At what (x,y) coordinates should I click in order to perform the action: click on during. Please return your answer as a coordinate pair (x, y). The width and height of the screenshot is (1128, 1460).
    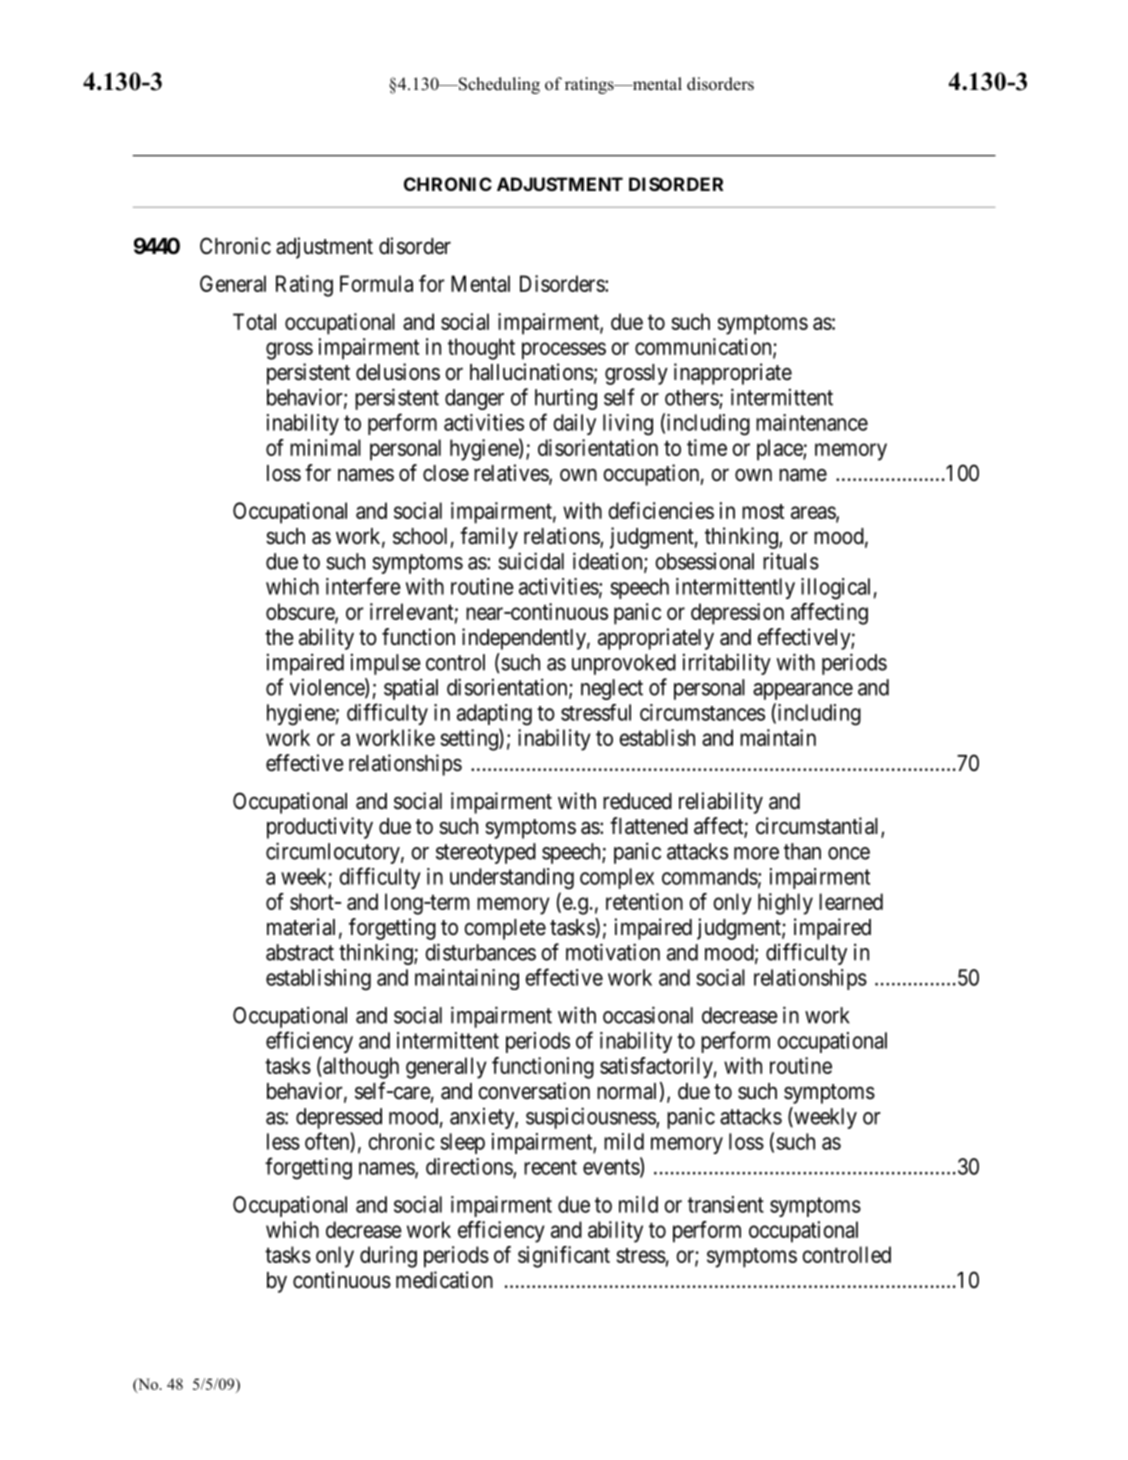
    Looking at the image, I should click on (388, 1257).
